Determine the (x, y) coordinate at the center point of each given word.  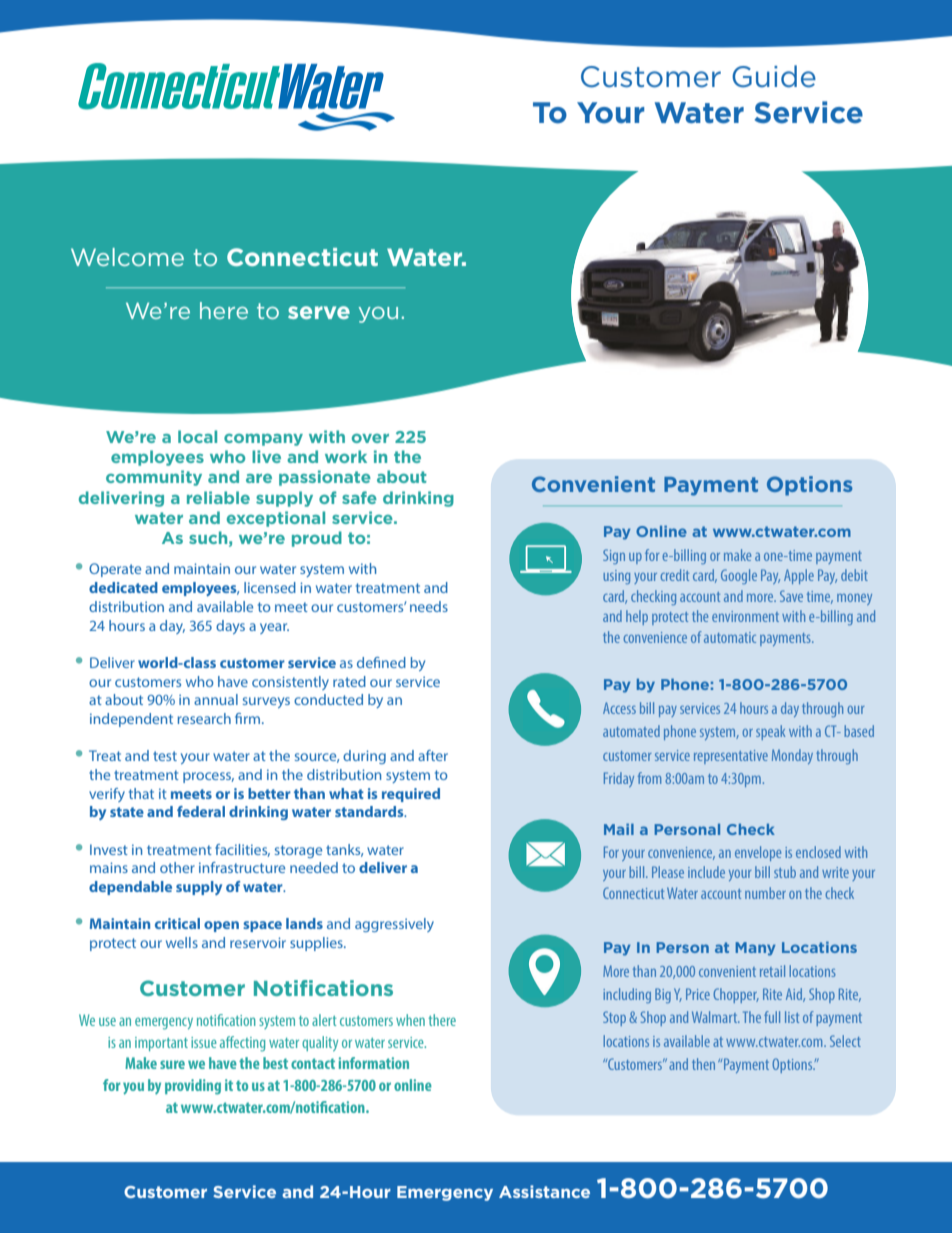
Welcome (127, 257)
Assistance (544, 1191)
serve (319, 312)
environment (745, 616)
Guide (774, 76)
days (230, 627)
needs (429, 606)
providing (193, 1087)
